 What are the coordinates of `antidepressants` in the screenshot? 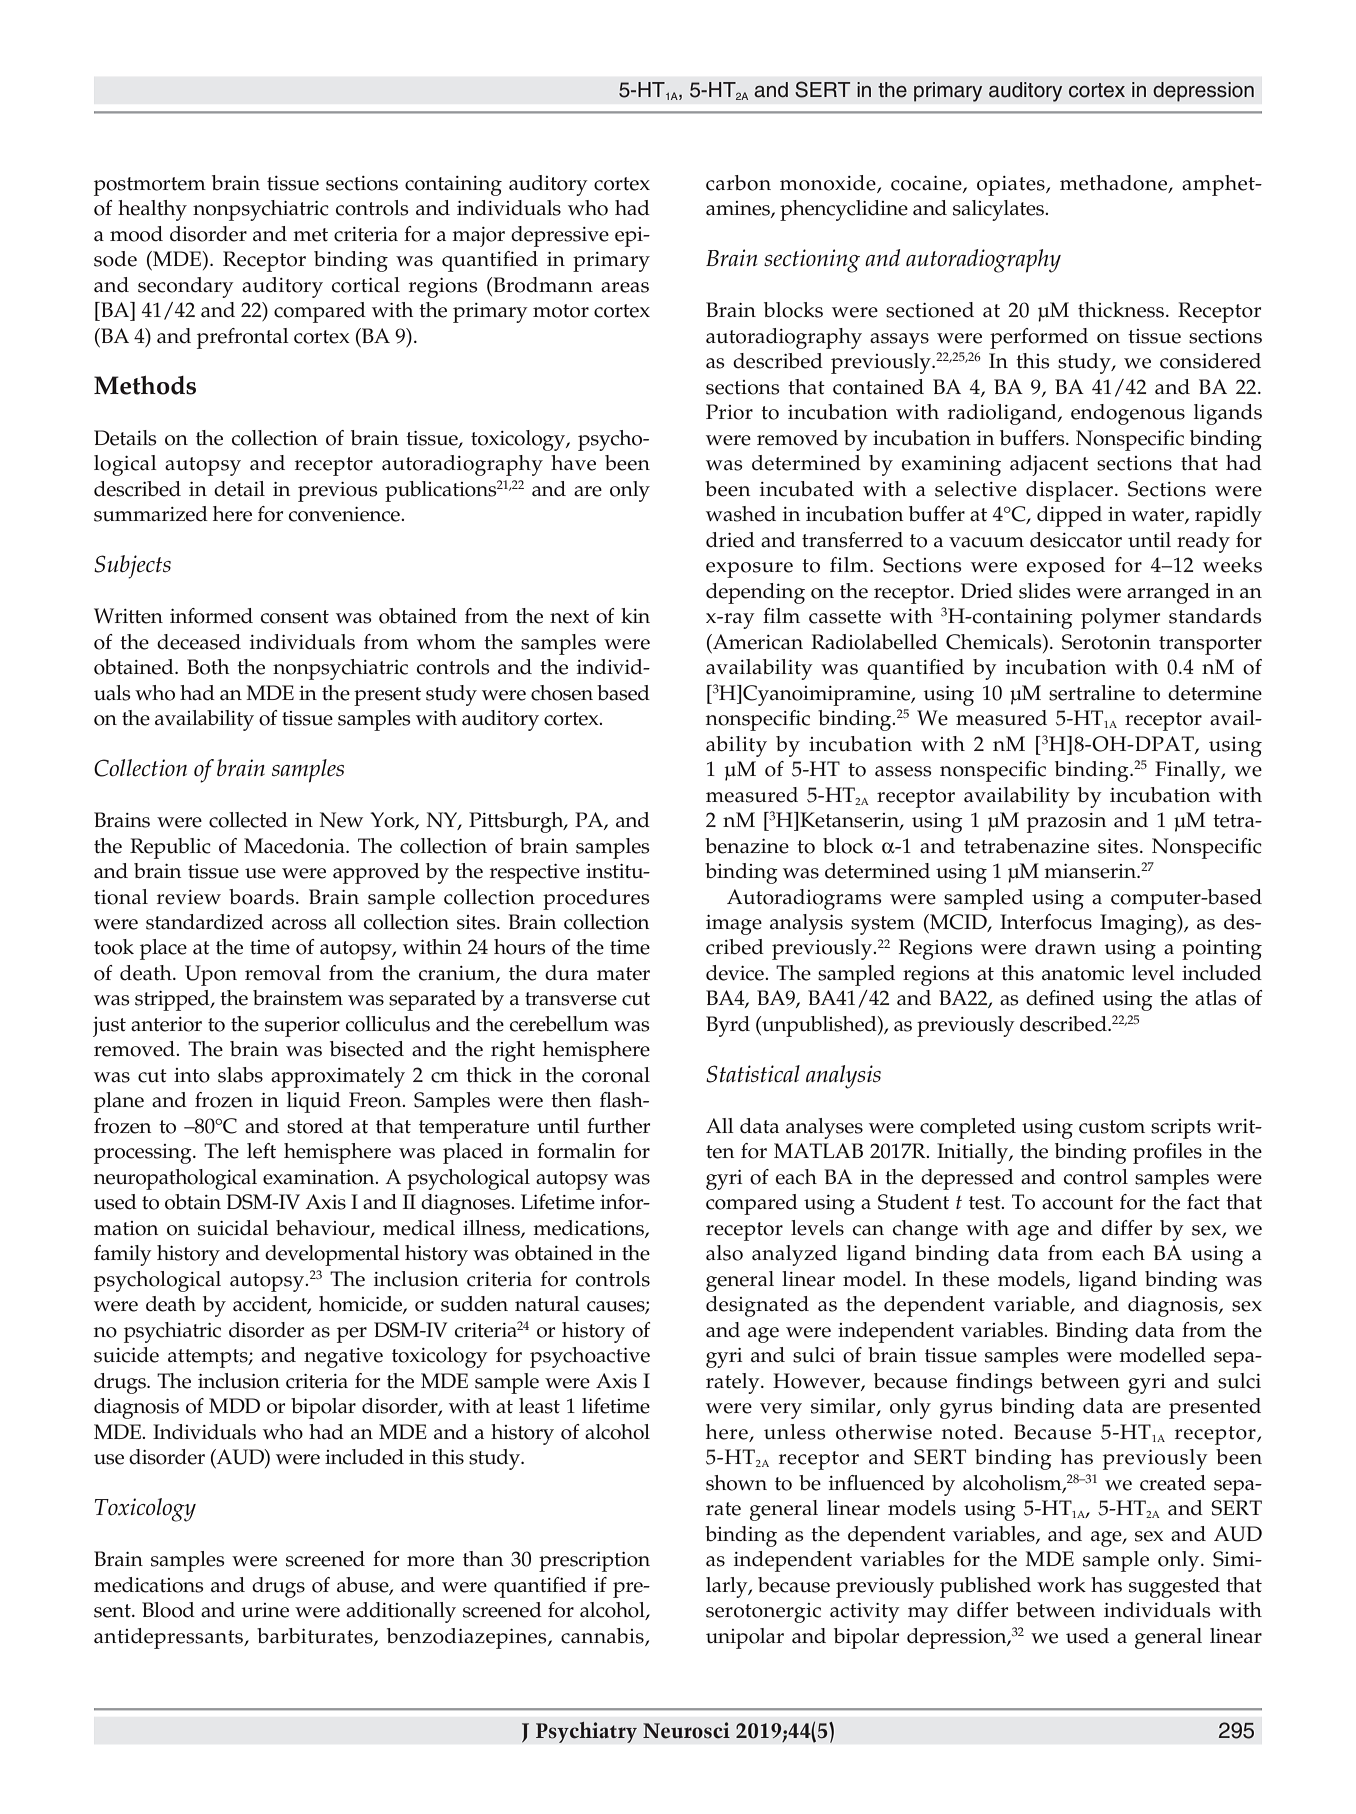 It's located at (169, 1638).
